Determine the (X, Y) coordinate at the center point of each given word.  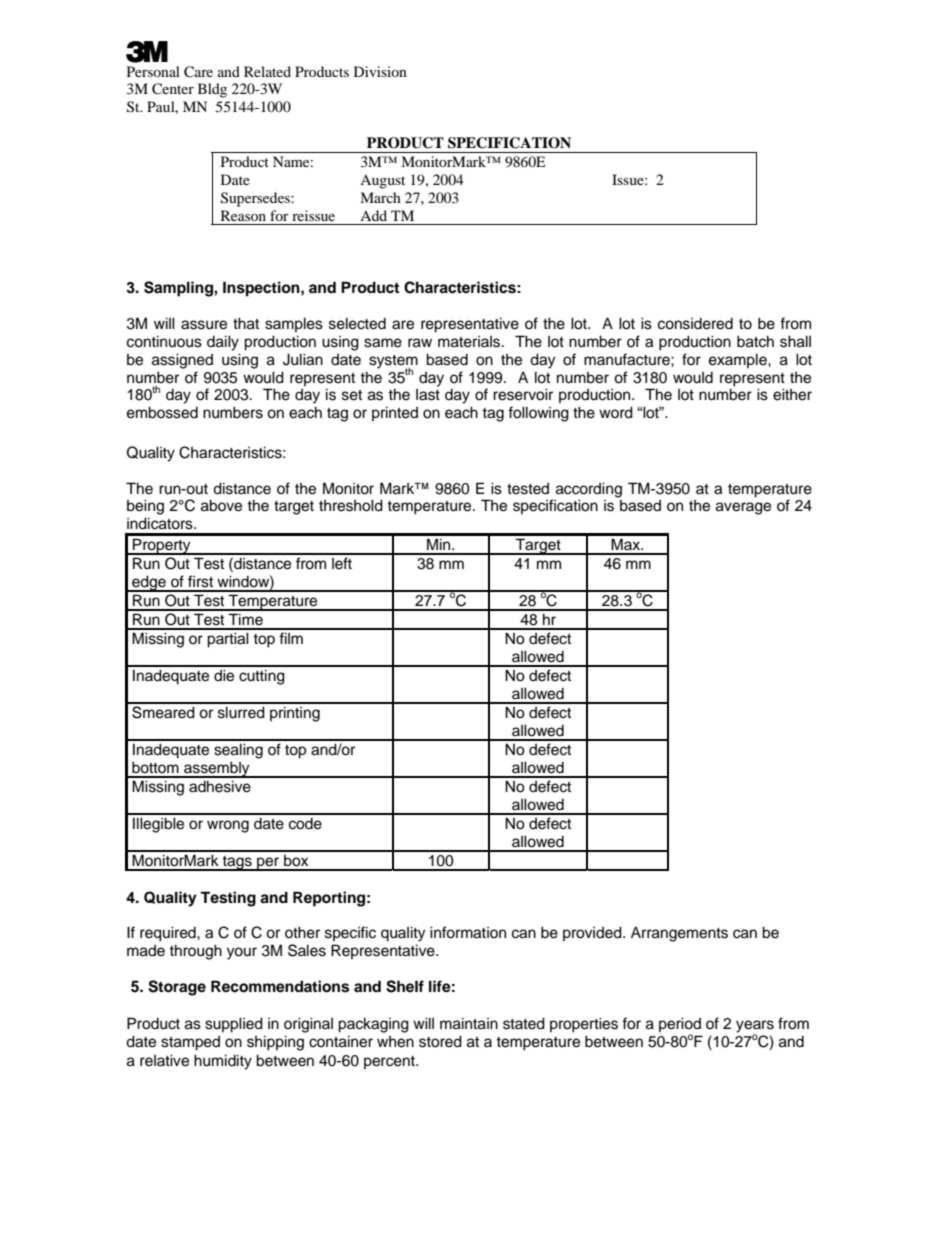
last (428, 395)
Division (380, 71)
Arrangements (679, 934)
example (739, 360)
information (468, 932)
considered (695, 324)
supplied (234, 1025)
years (755, 1027)
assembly (217, 769)
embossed (162, 412)
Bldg (212, 90)
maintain (469, 1023)
